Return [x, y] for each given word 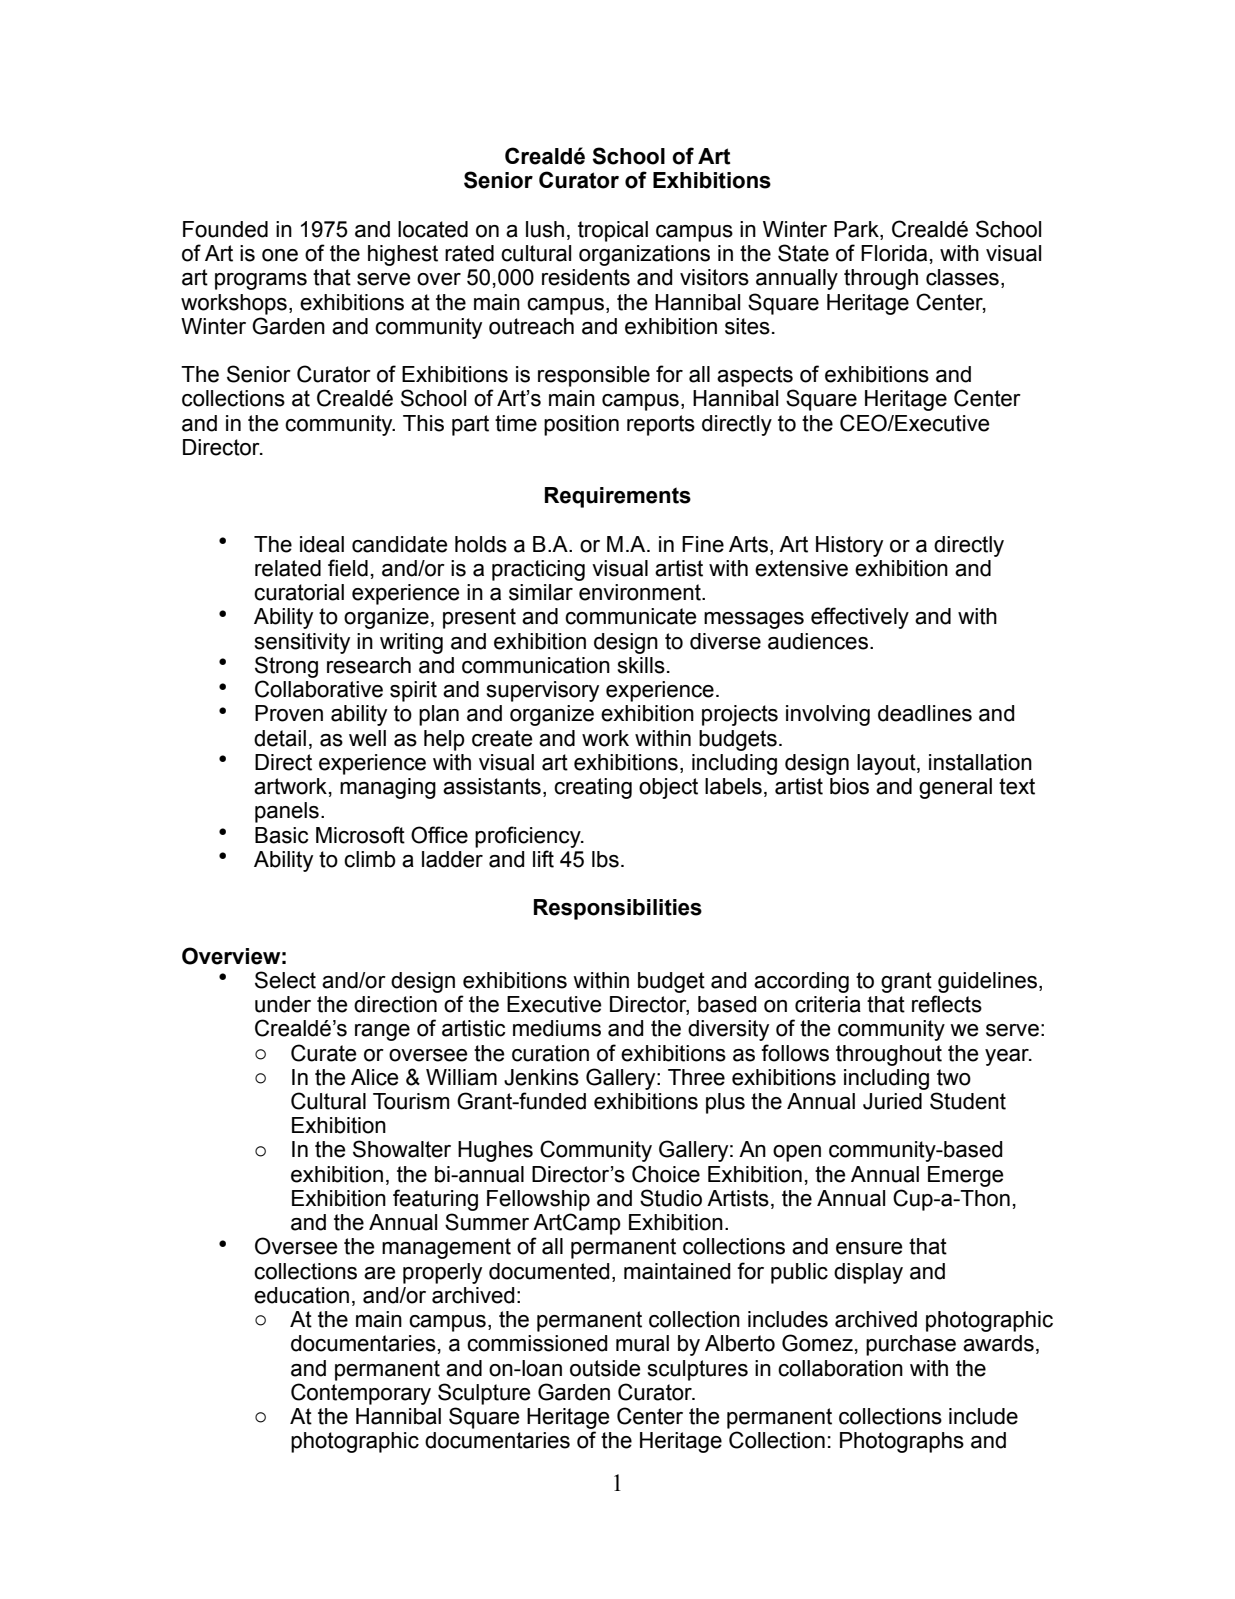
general [955, 788]
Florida [894, 253]
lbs [605, 859]
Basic [282, 835]
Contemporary [361, 1394]
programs [261, 281]
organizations [644, 255]
